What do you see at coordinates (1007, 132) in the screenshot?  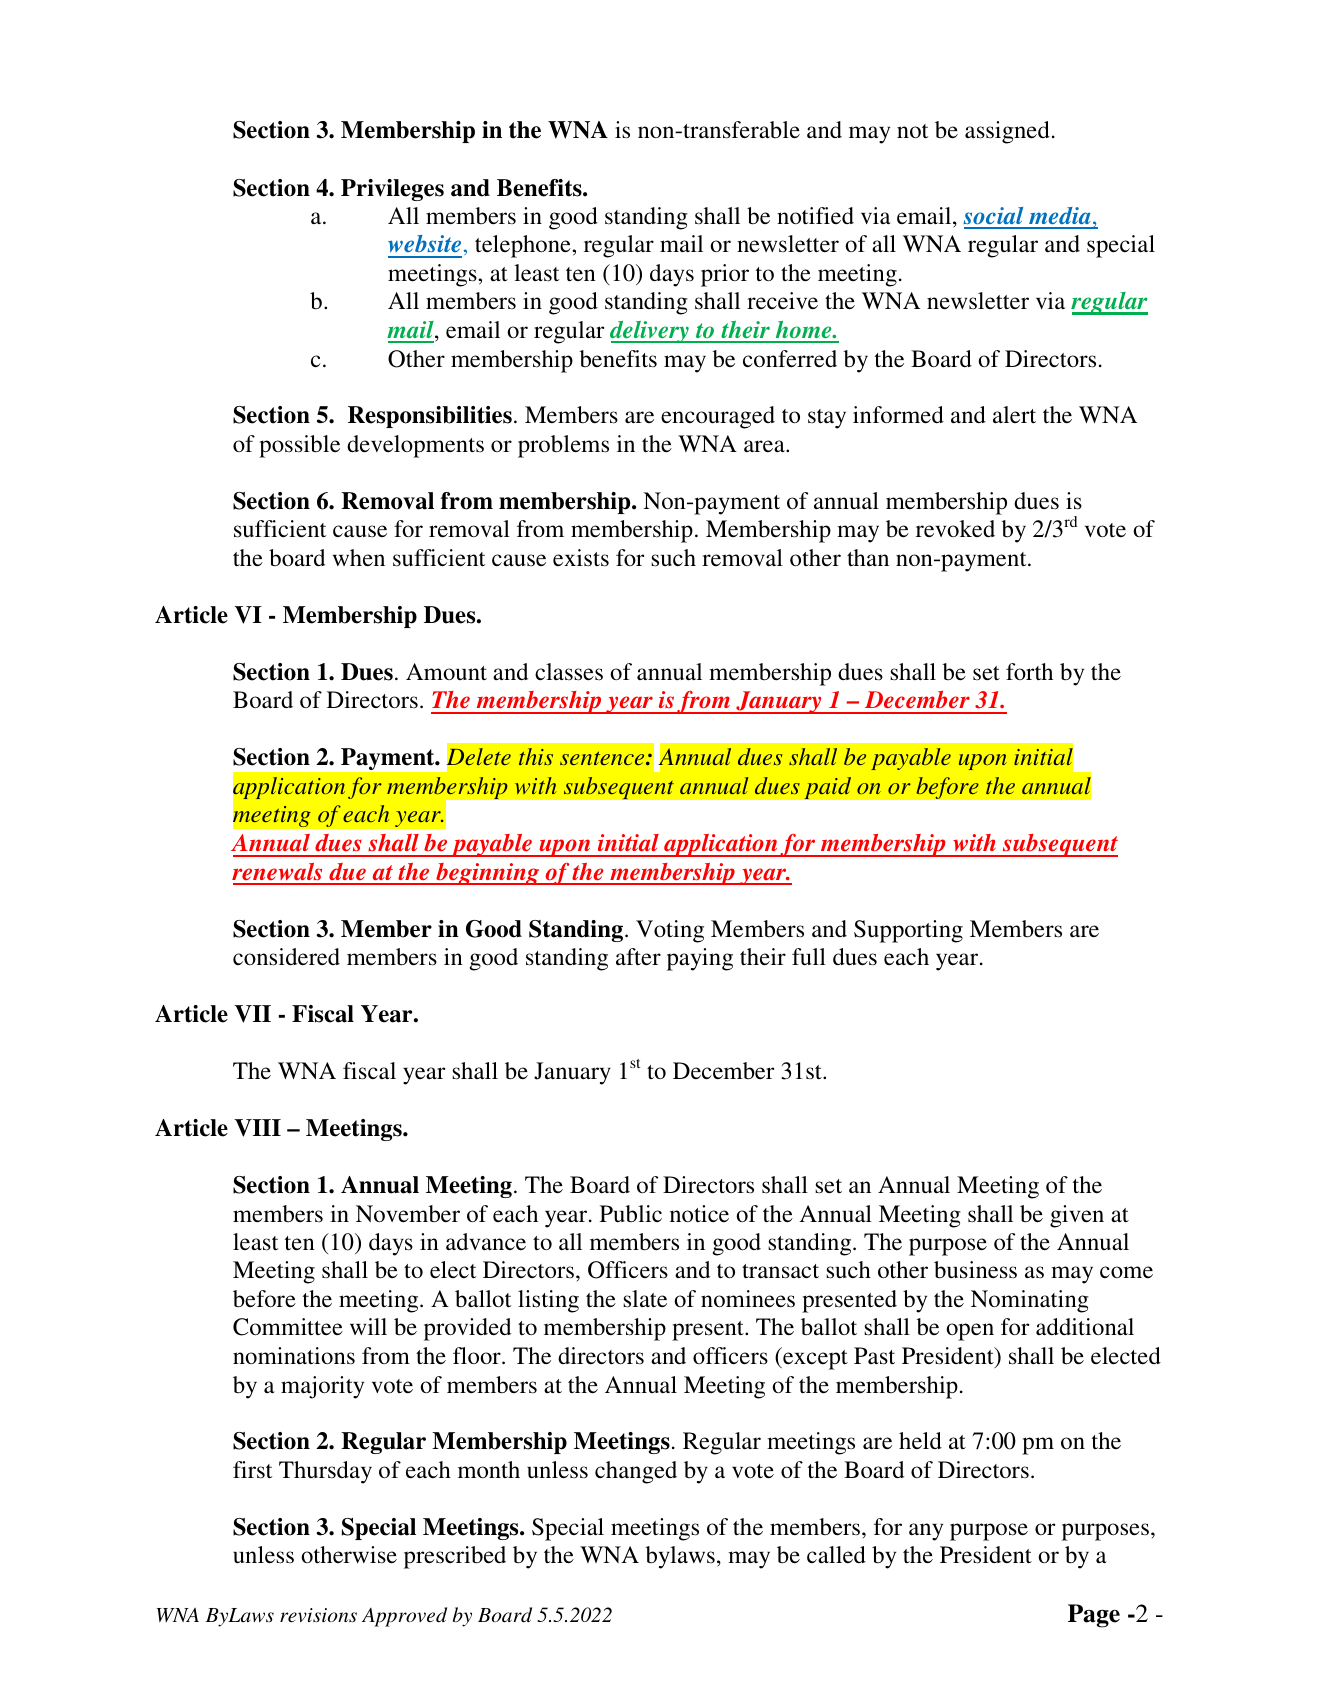 I see `assigned` at bounding box center [1007, 132].
